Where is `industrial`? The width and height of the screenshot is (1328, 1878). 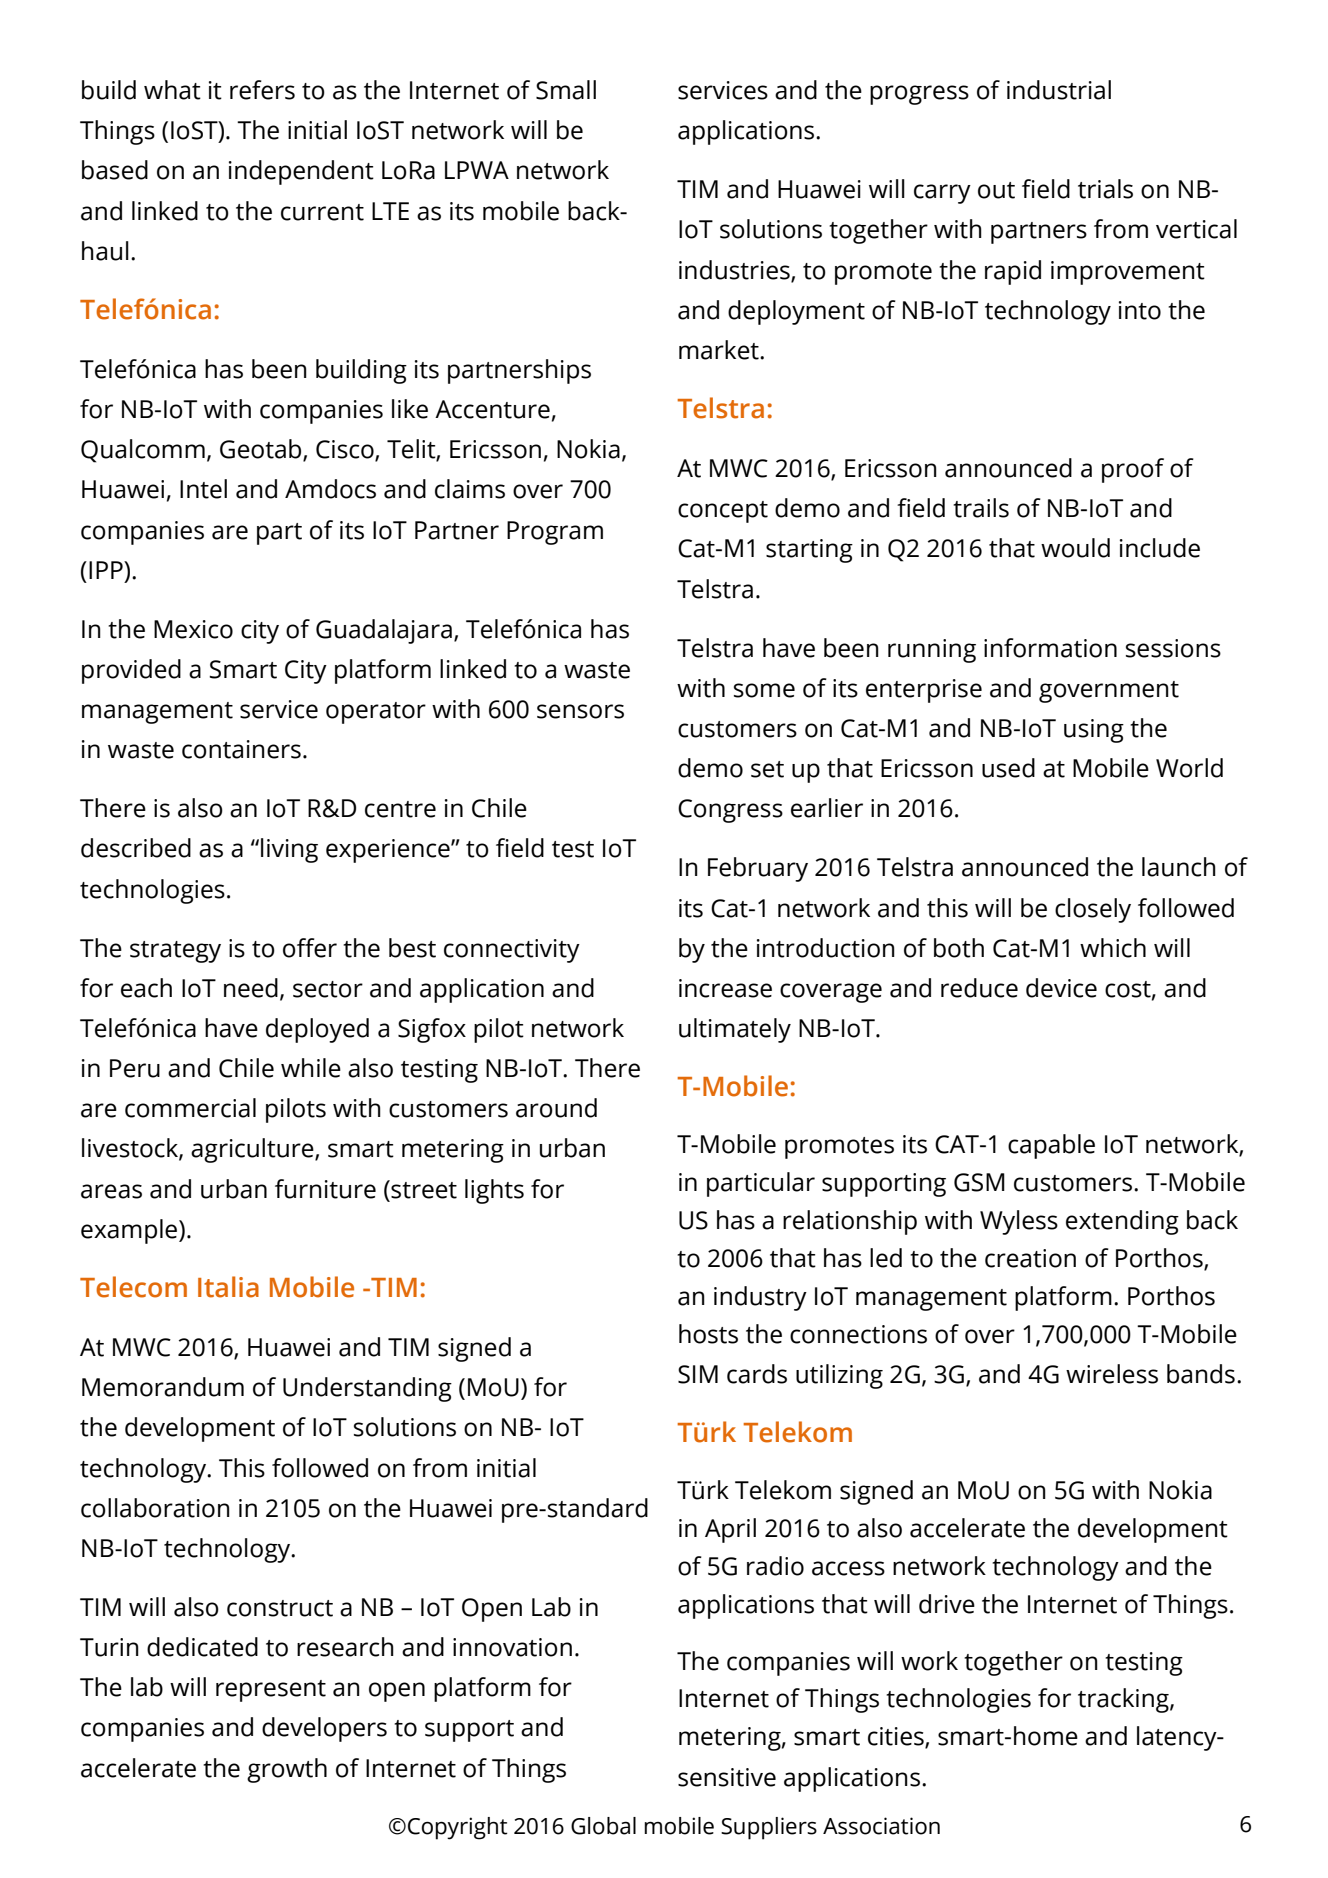
industrial is located at coordinates (1059, 90).
